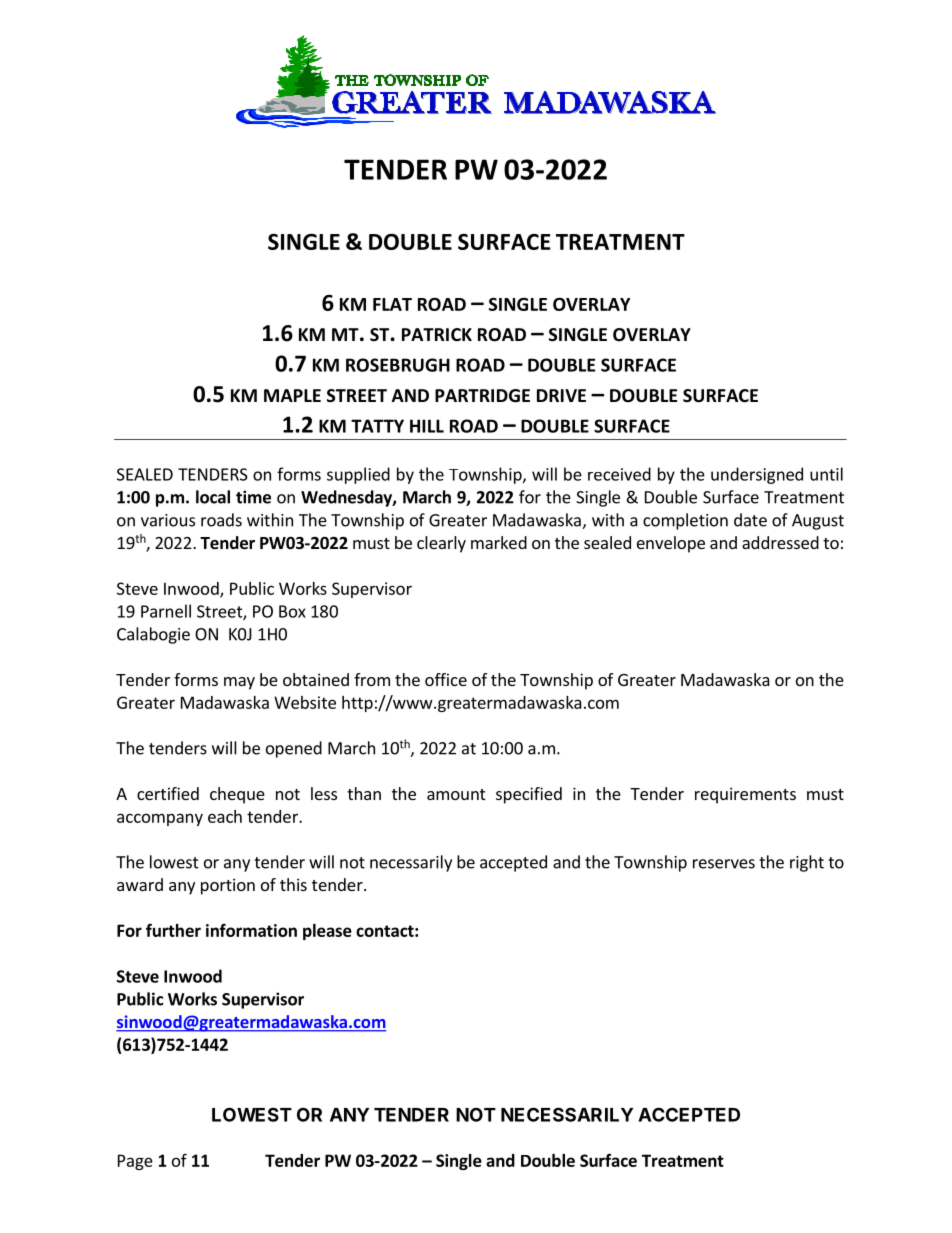  I want to click on date, so click(750, 520).
